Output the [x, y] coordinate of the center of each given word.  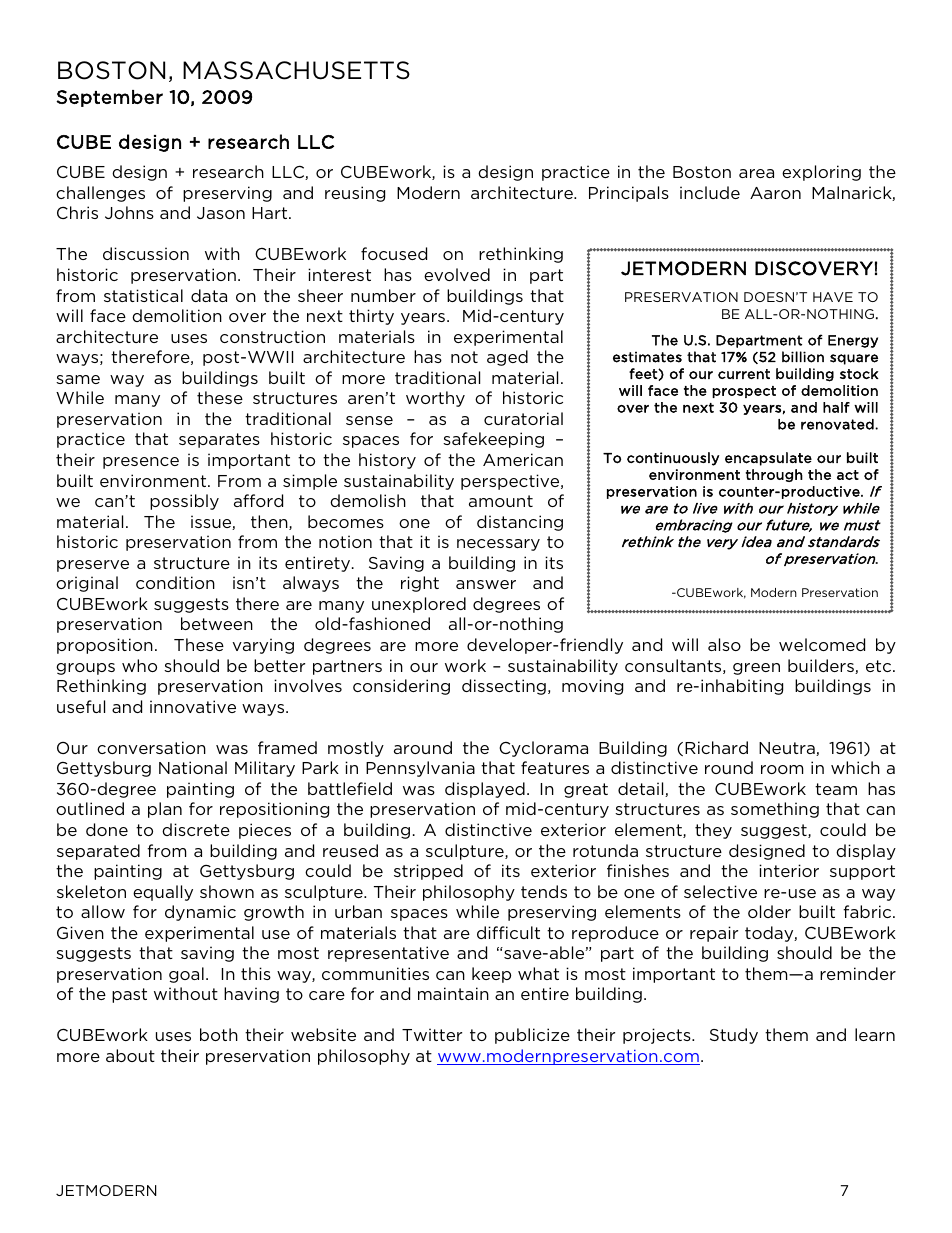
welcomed [822, 644]
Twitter [432, 1034]
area [756, 173]
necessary [498, 545]
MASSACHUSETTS [296, 70]
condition [175, 582]
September [109, 98]
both [219, 1034]
